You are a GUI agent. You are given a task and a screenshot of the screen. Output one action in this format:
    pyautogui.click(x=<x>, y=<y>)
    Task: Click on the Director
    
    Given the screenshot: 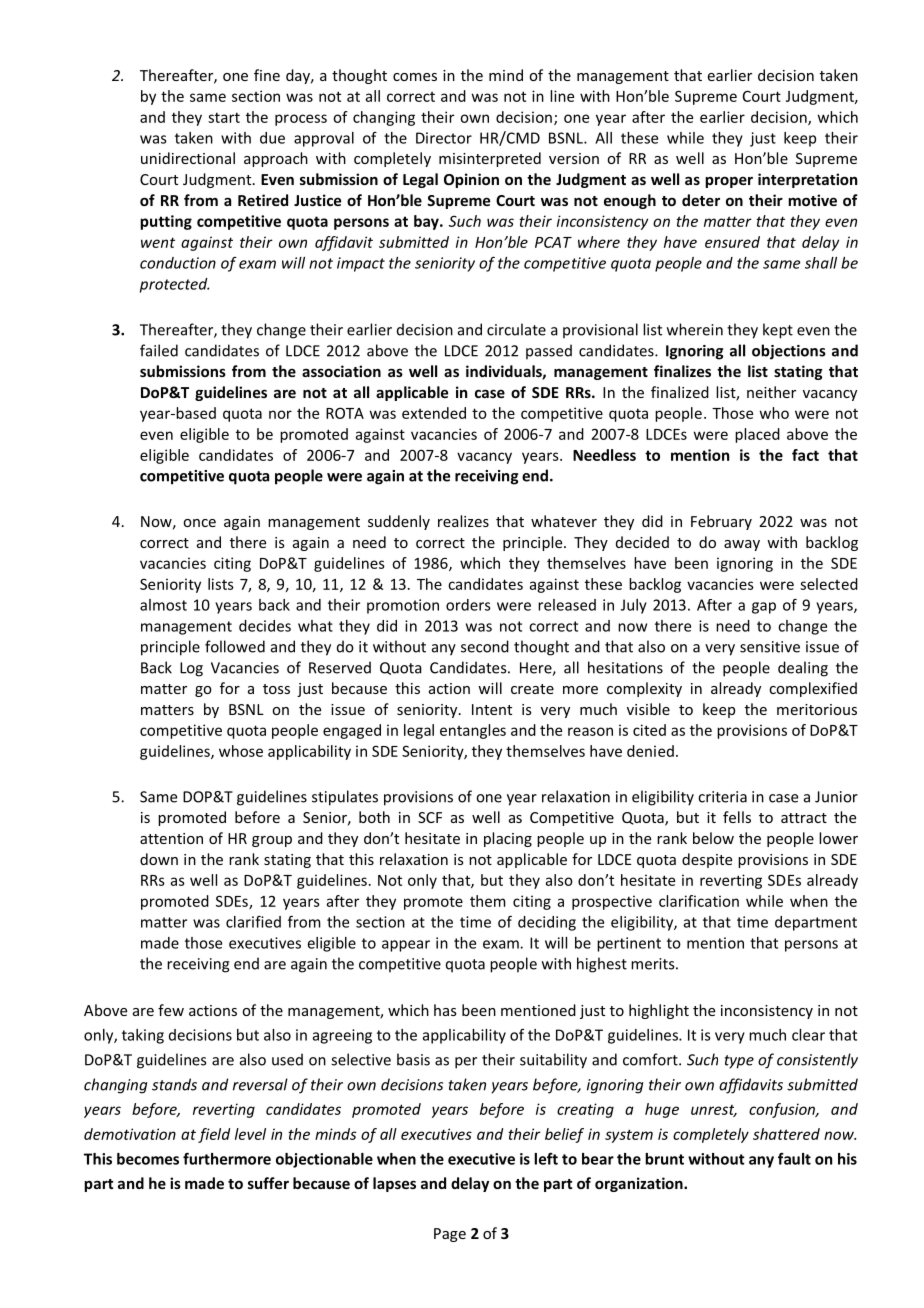 What is the action you would take?
    pyautogui.click(x=444, y=138)
